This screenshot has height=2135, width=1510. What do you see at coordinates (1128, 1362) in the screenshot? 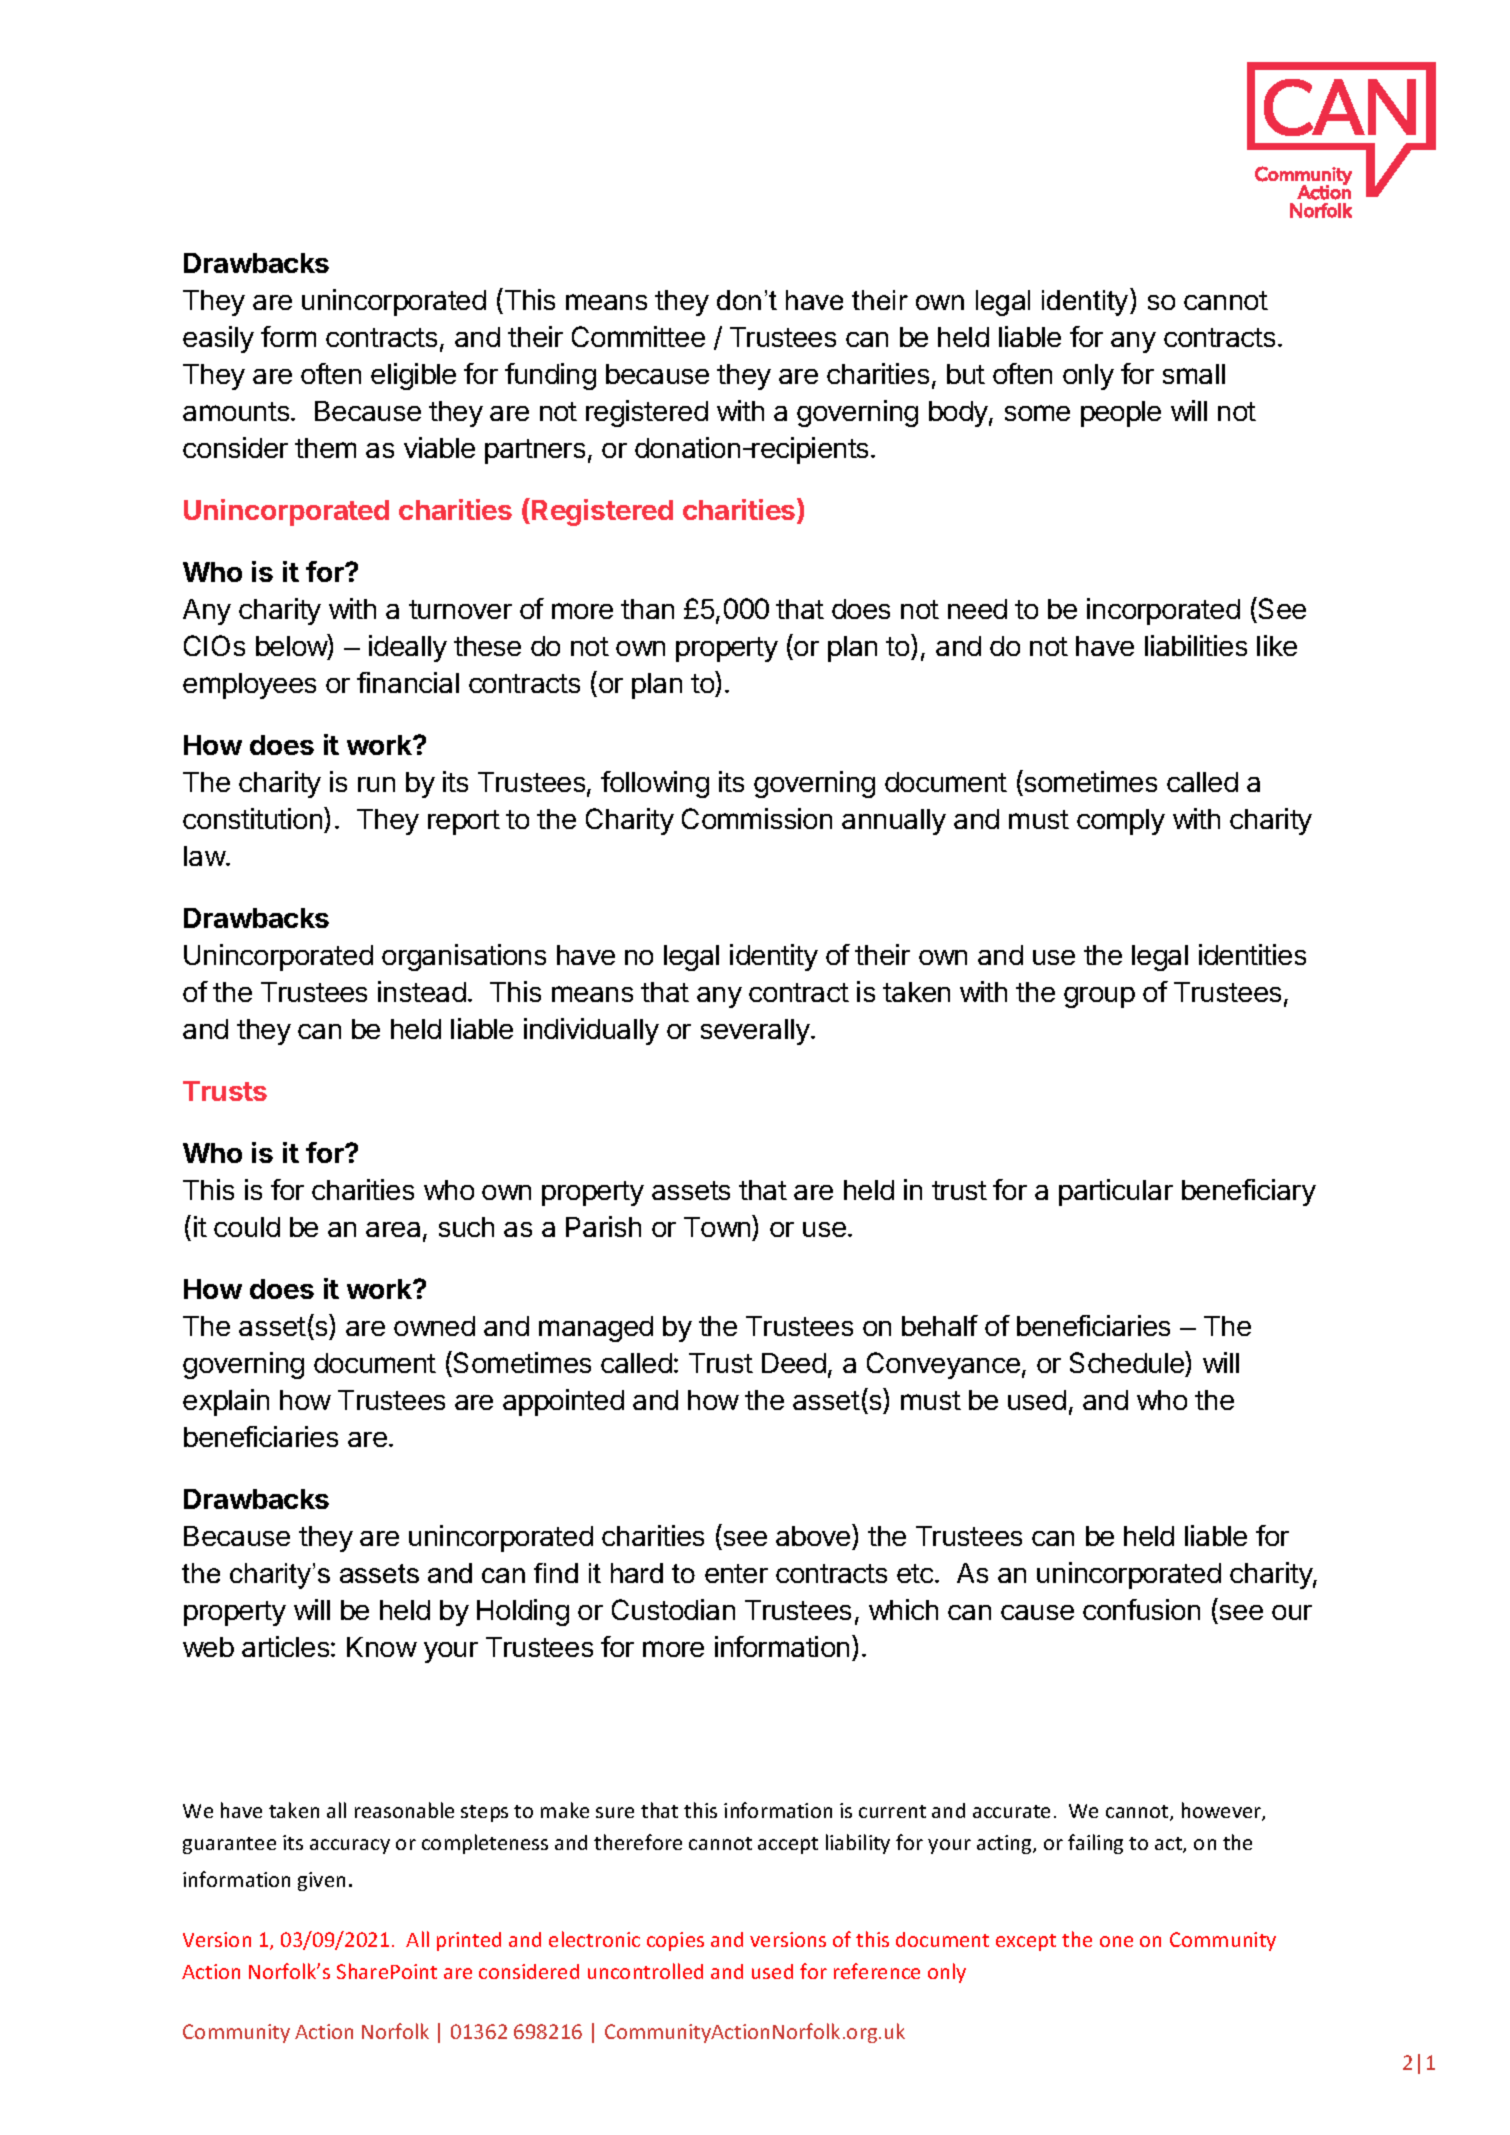
I see `Schedule` at bounding box center [1128, 1362].
